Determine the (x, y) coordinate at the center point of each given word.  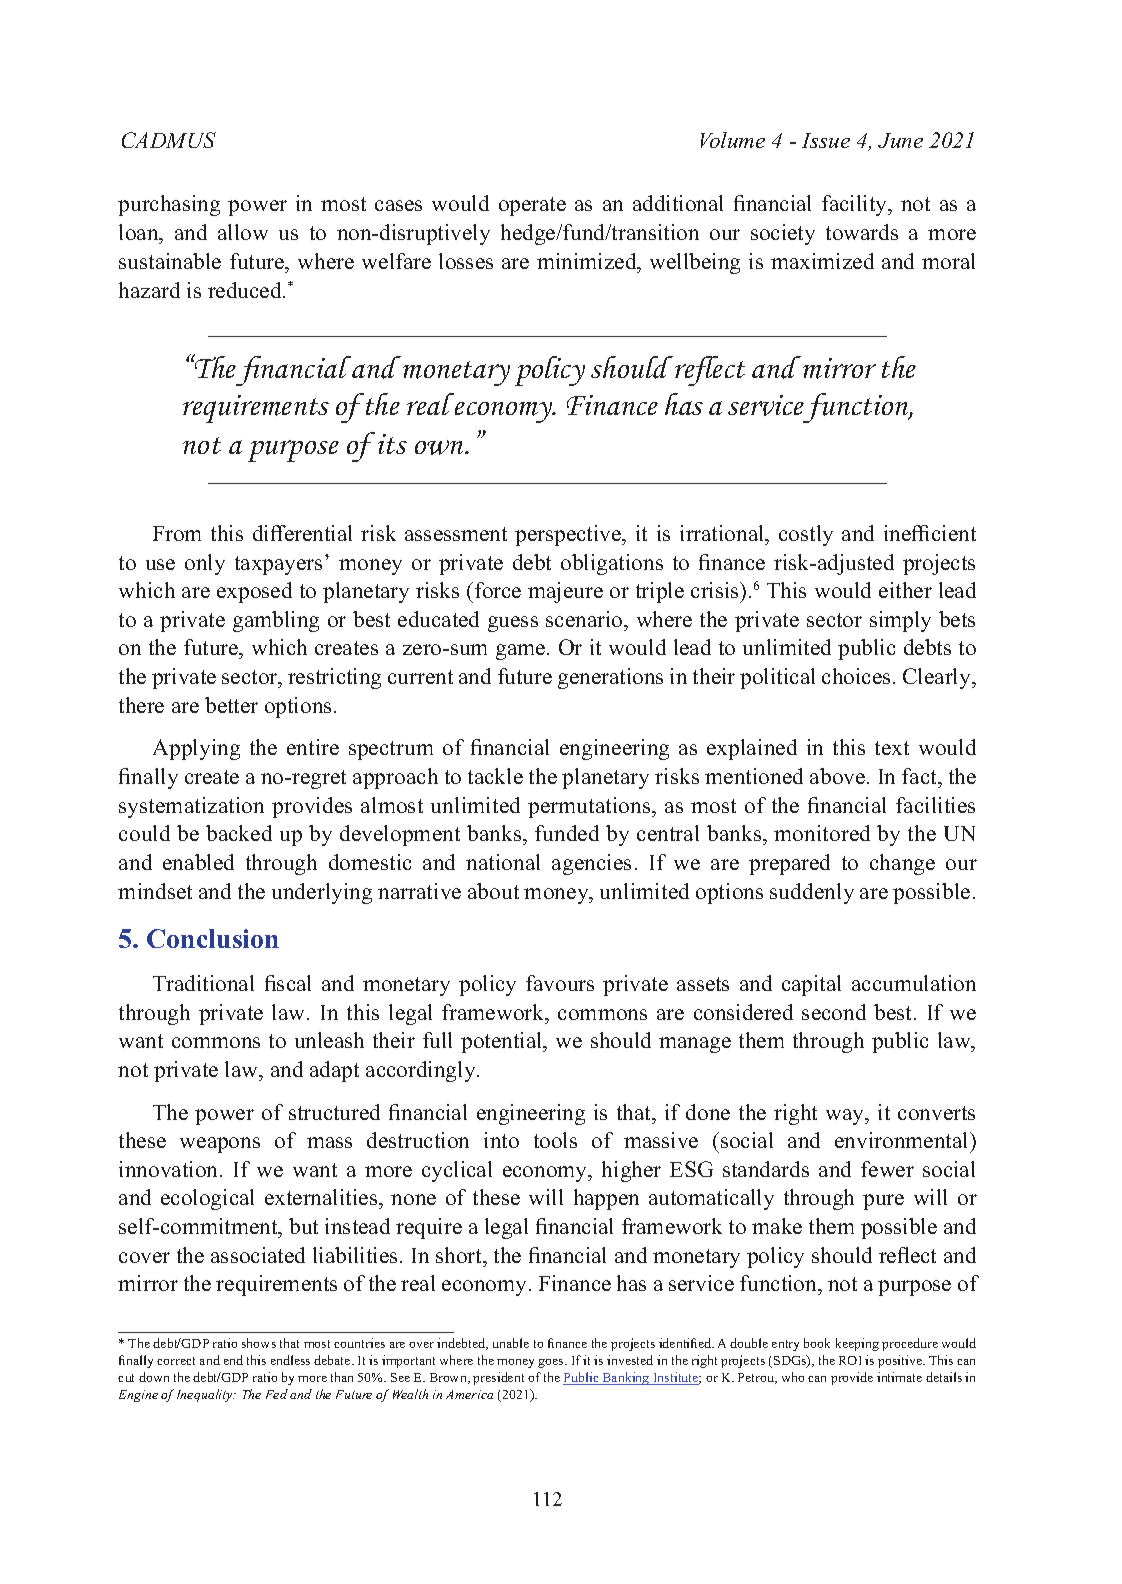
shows (259, 1343)
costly (806, 535)
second (834, 1012)
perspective (569, 535)
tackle (495, 776)
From (177, 533)
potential (503, 1042)
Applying (196, 749)
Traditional (203, 983)
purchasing (169, 205)
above (839, 776)
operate (532, 206)
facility (856, 205)
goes (552, 1363)
